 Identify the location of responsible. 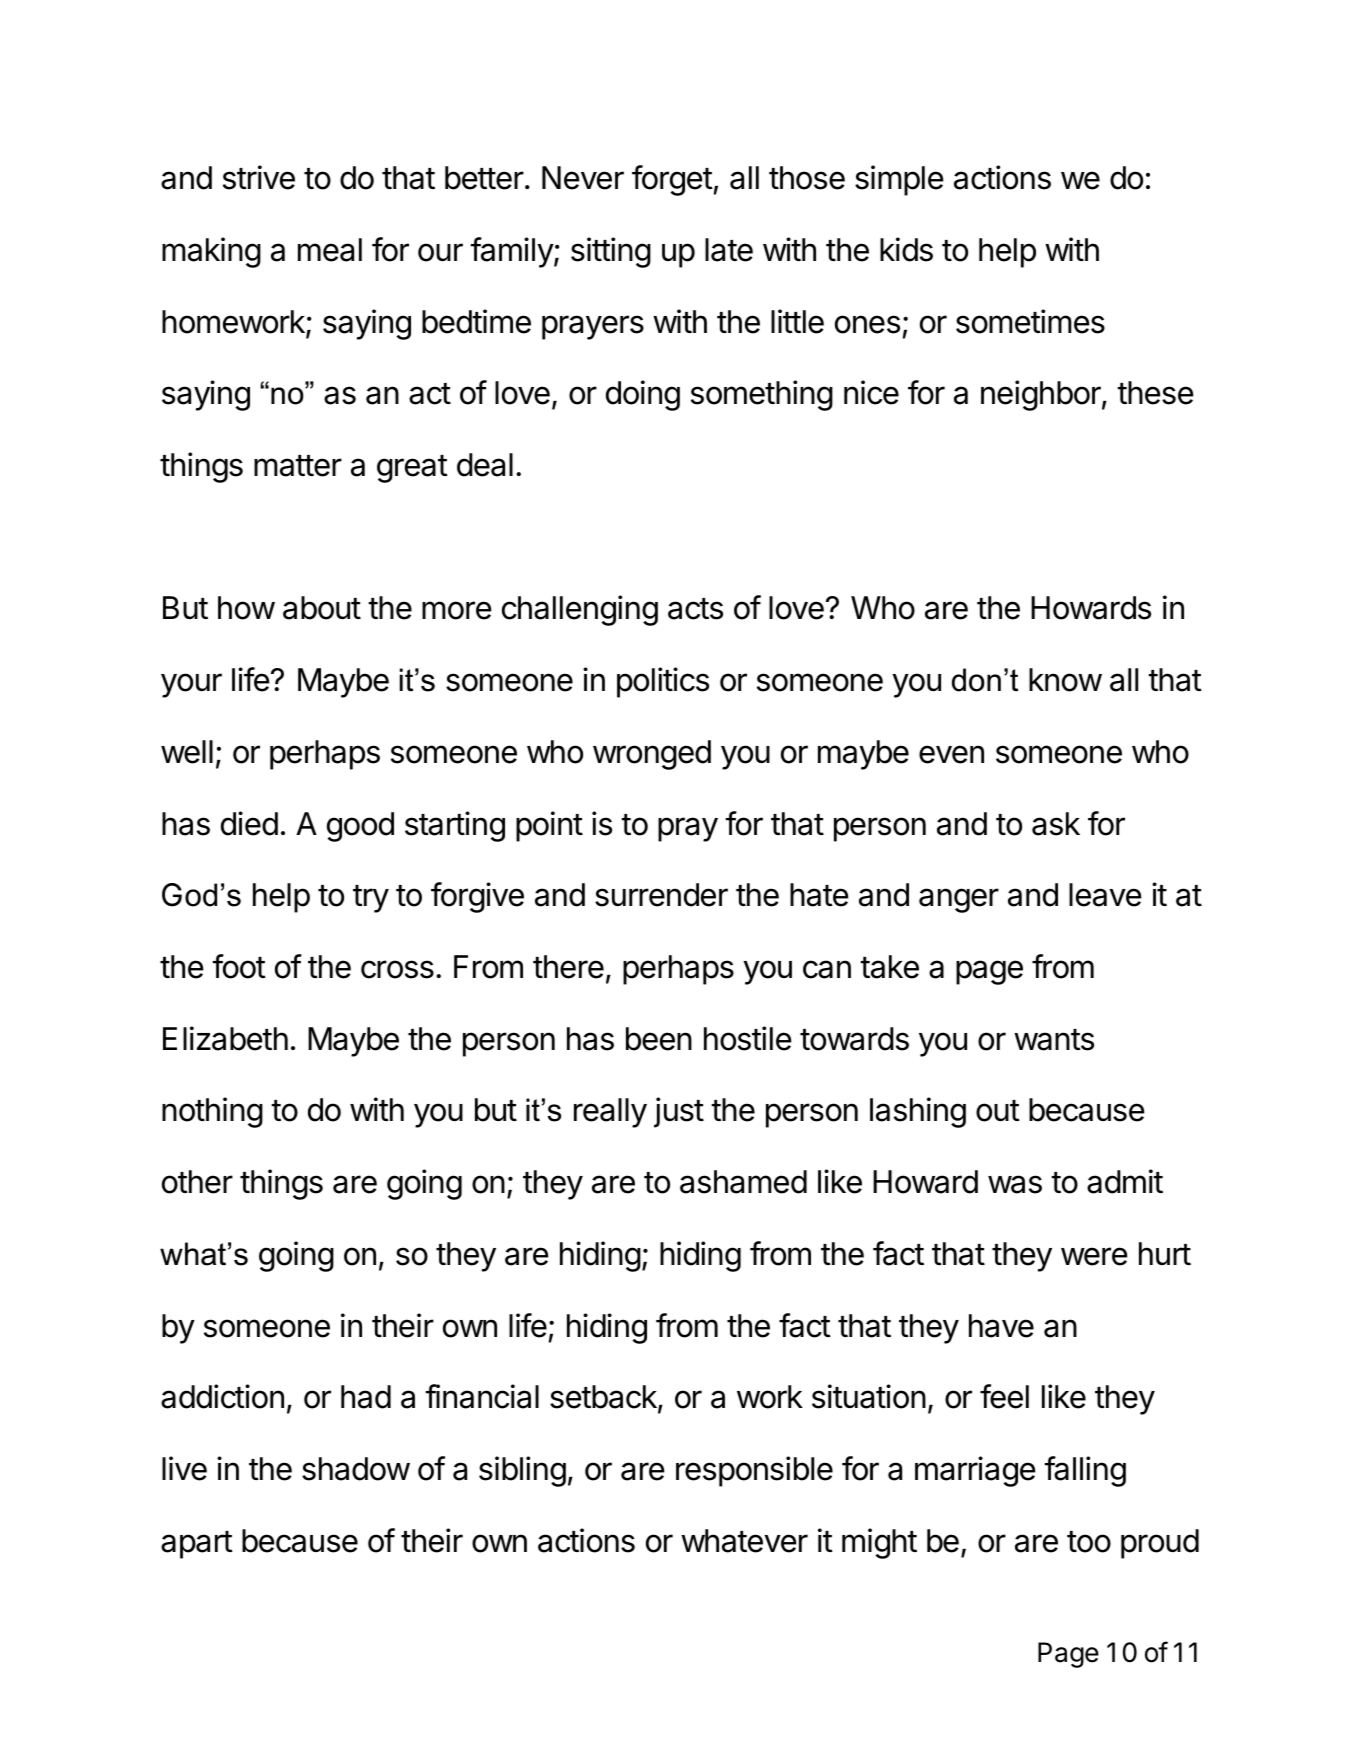
(754, 1471).
